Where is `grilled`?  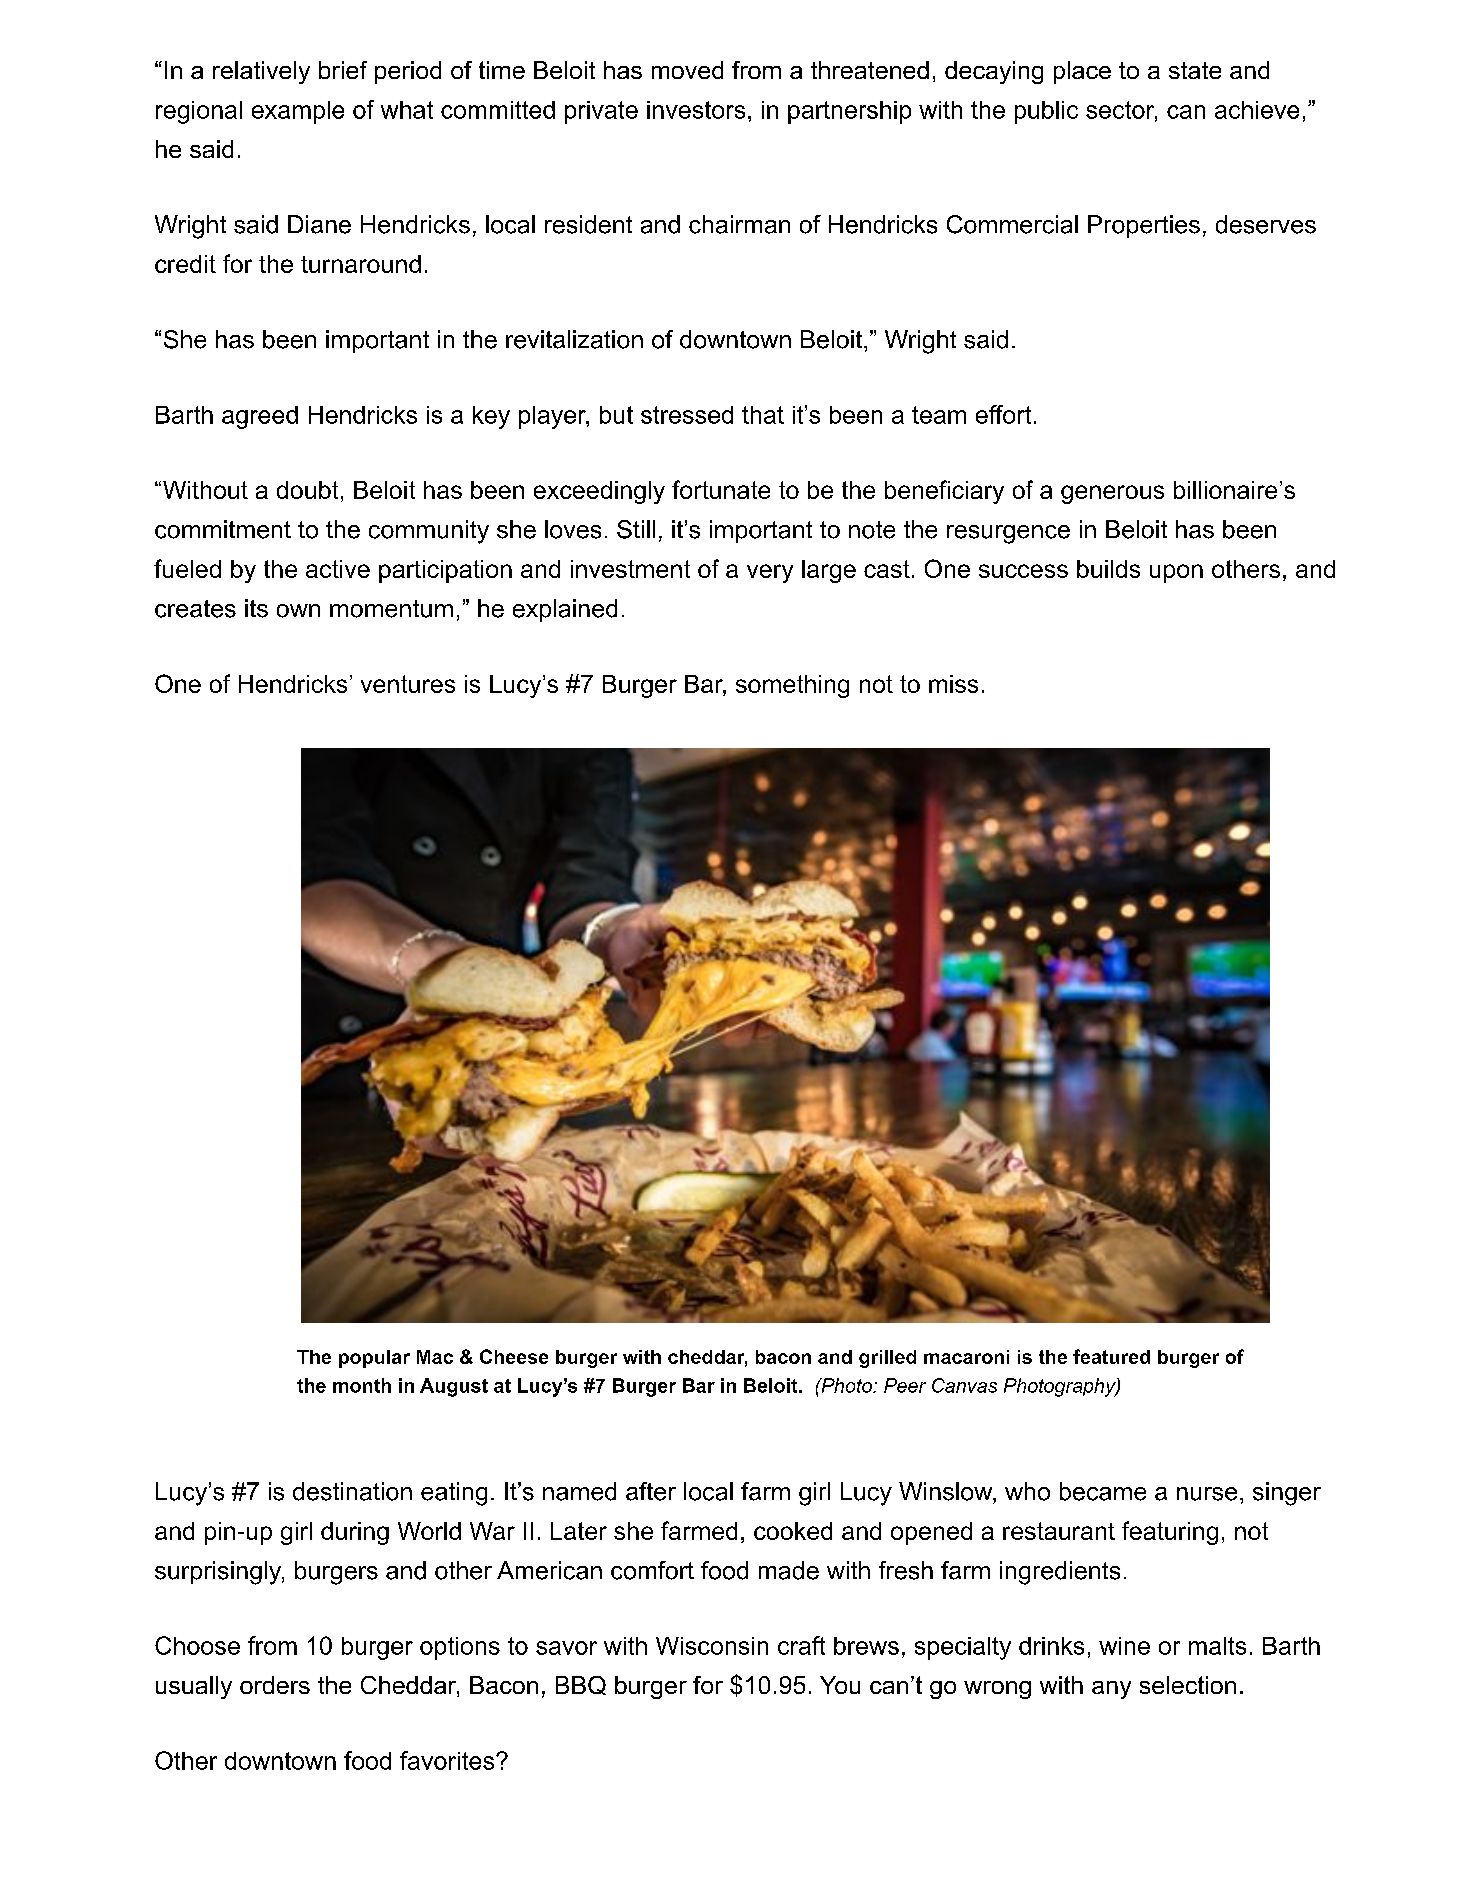 grilled is located at coordinates (887, 1359).
